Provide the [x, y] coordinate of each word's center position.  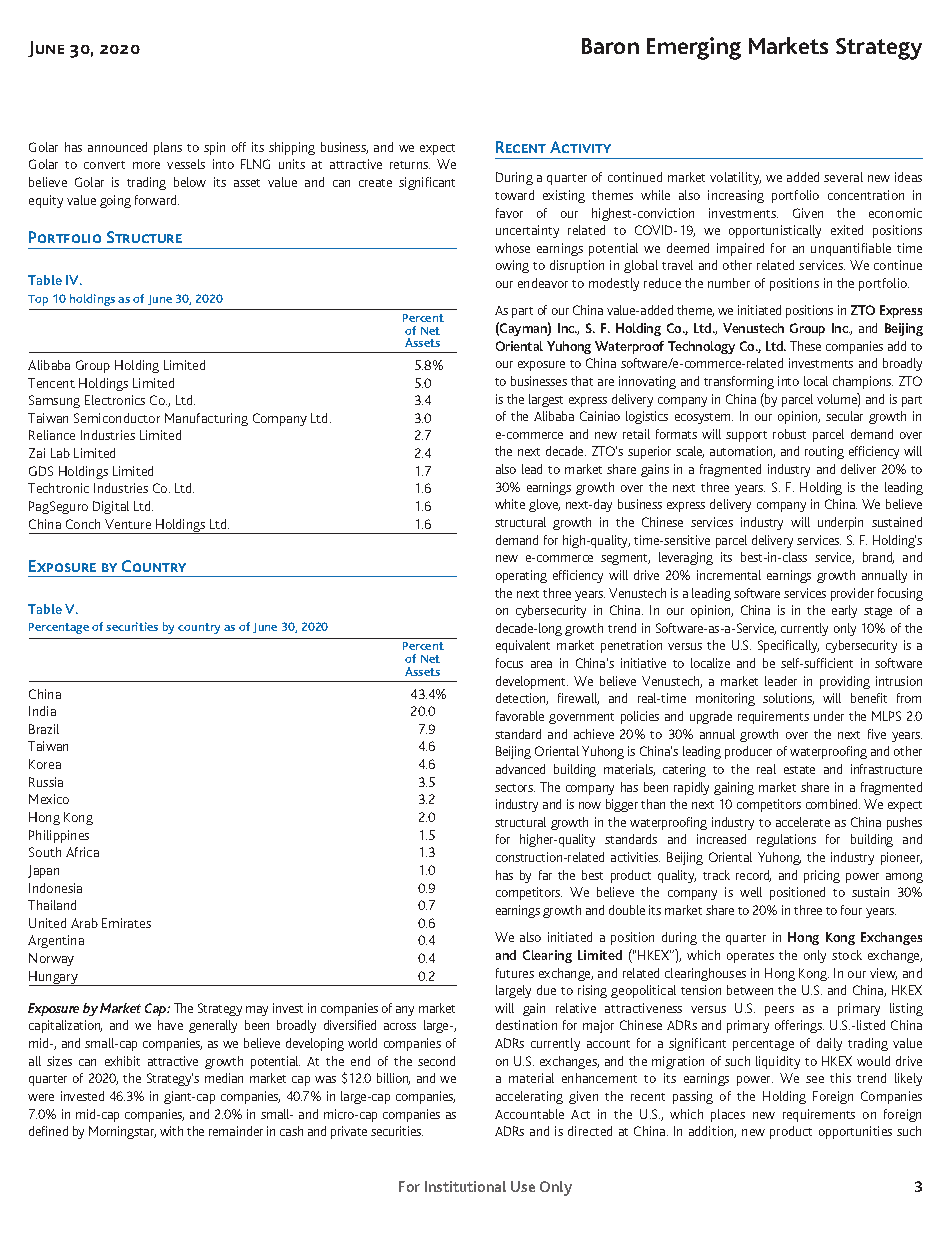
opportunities [855, 1132]
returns [410, 165]
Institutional [465, 1186]
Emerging [694, 48]
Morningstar [122, 1132]
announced [117, 147]
